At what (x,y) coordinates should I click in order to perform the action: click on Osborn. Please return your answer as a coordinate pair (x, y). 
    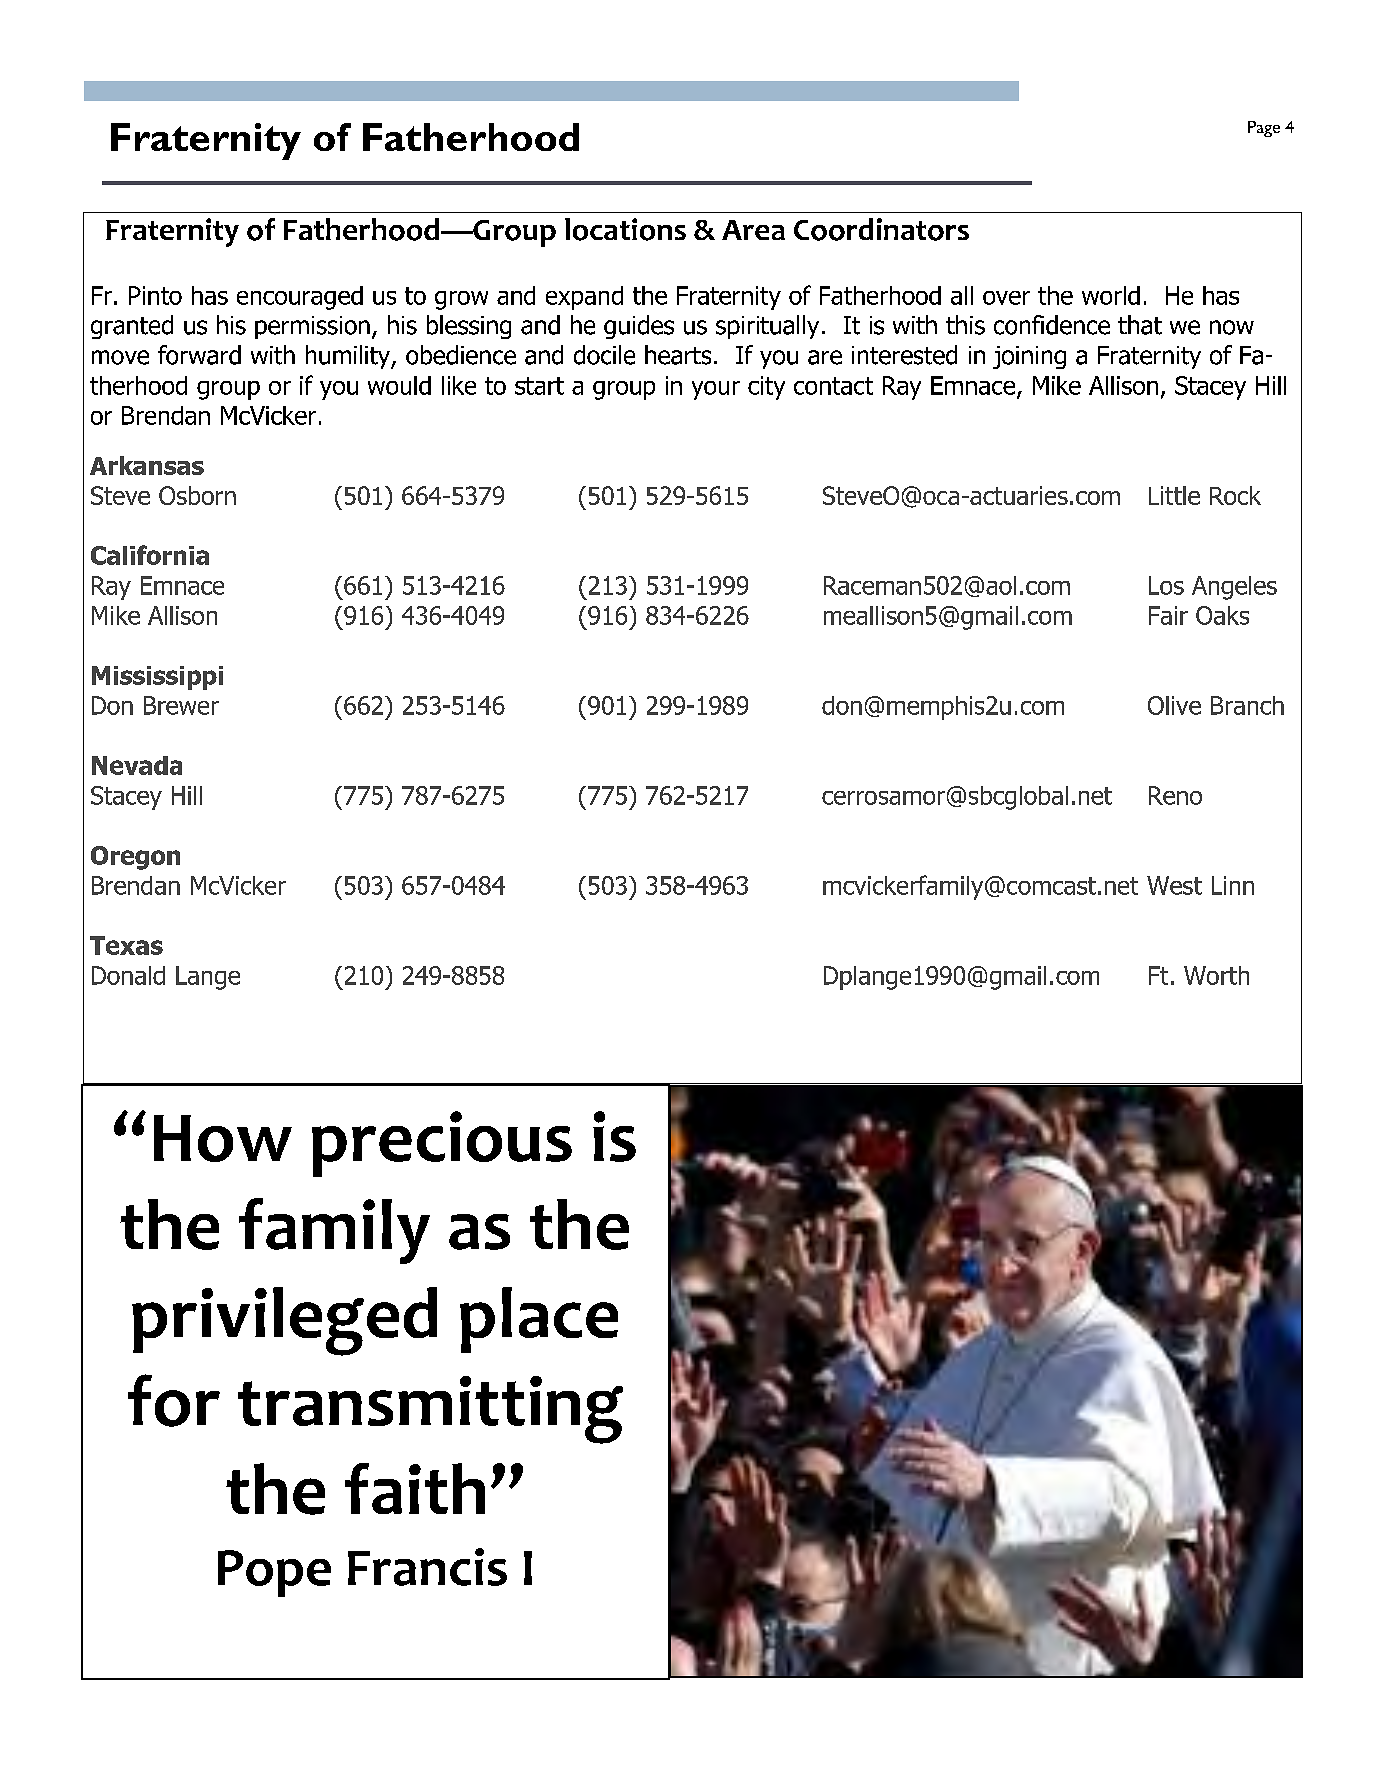
    Looking at the image, I should click on (197, 495).
